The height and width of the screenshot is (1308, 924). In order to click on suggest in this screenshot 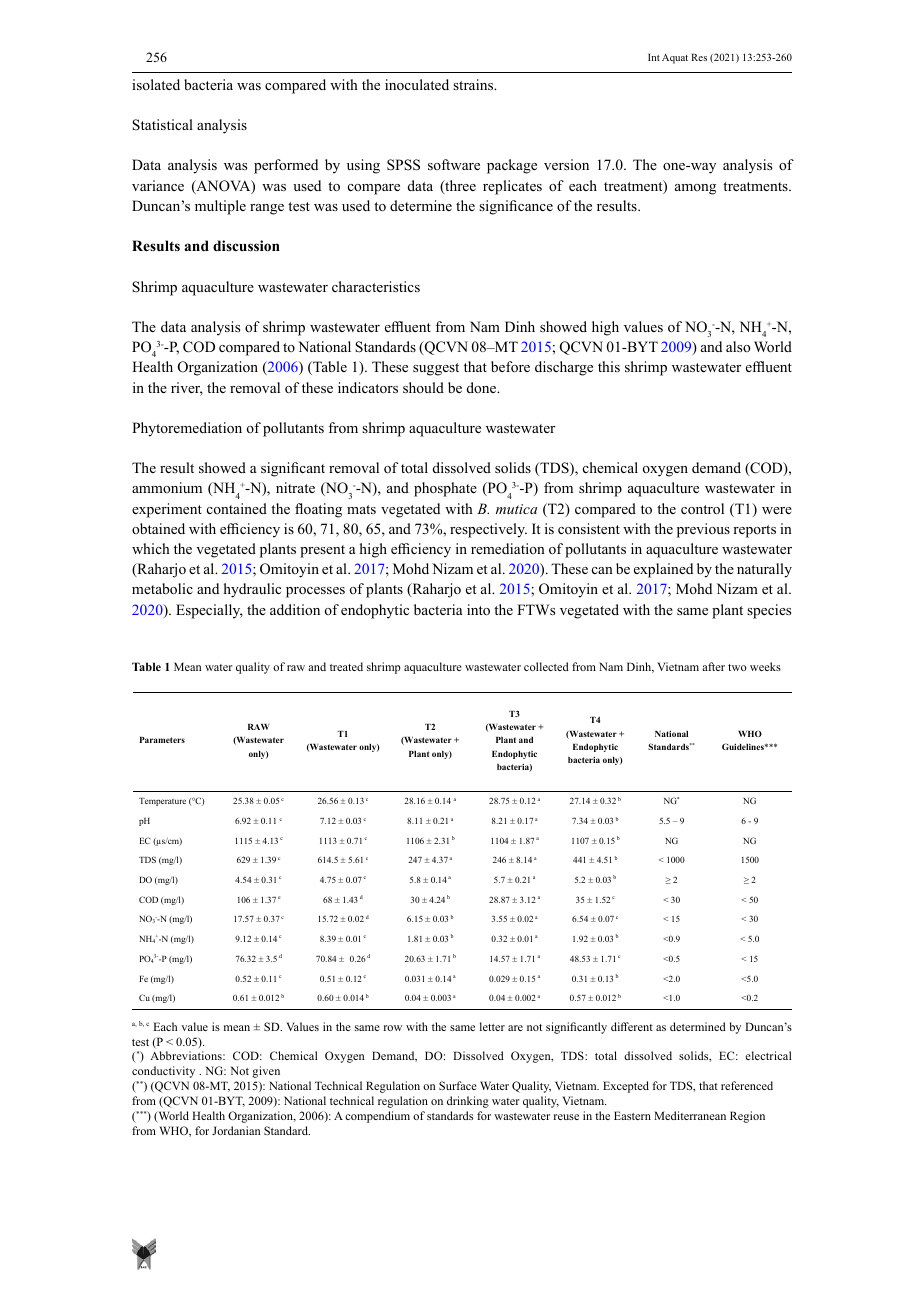, I will do `click(436, 369)`.
